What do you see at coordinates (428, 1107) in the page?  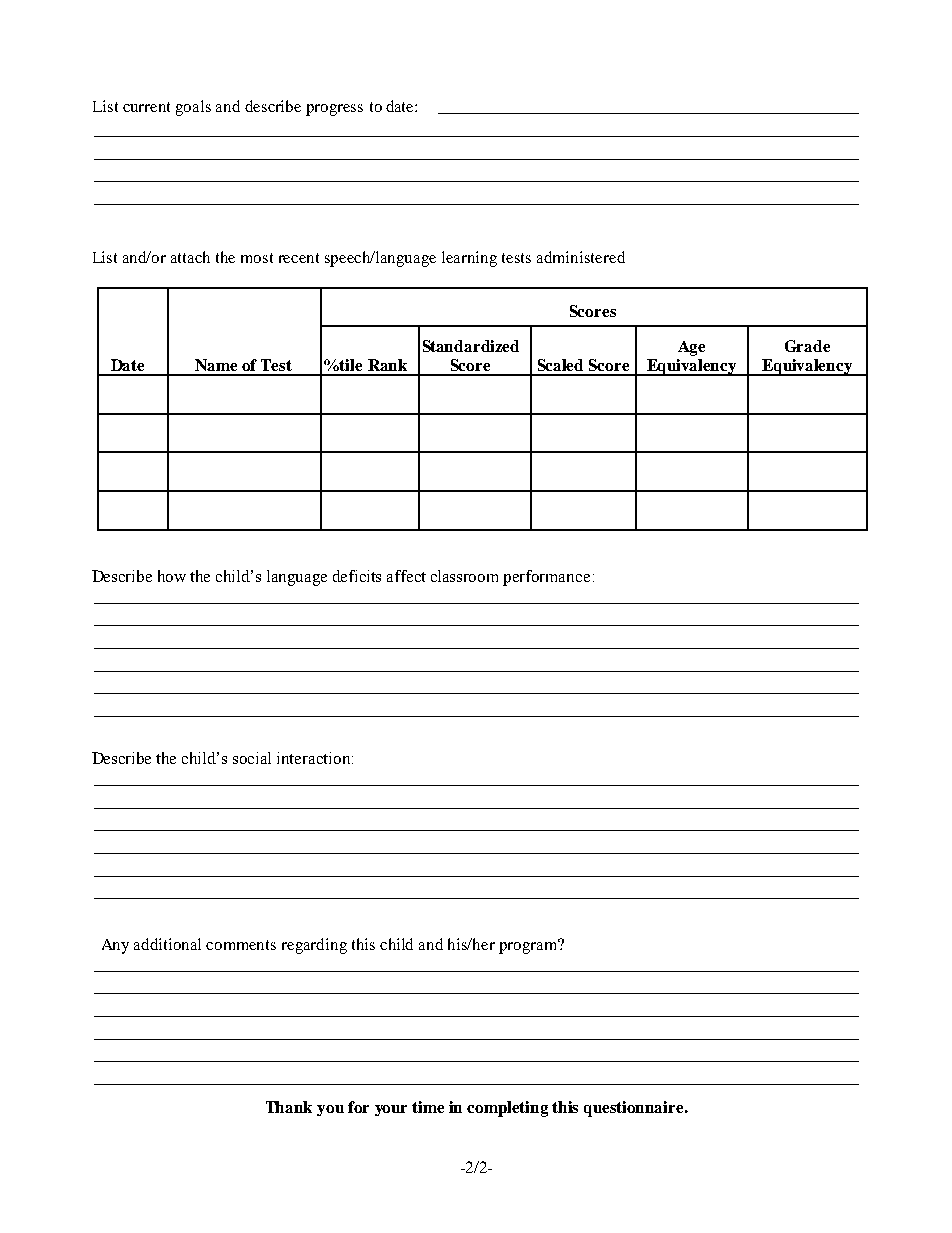 I see `time` at bounding box center [428, 1107].
